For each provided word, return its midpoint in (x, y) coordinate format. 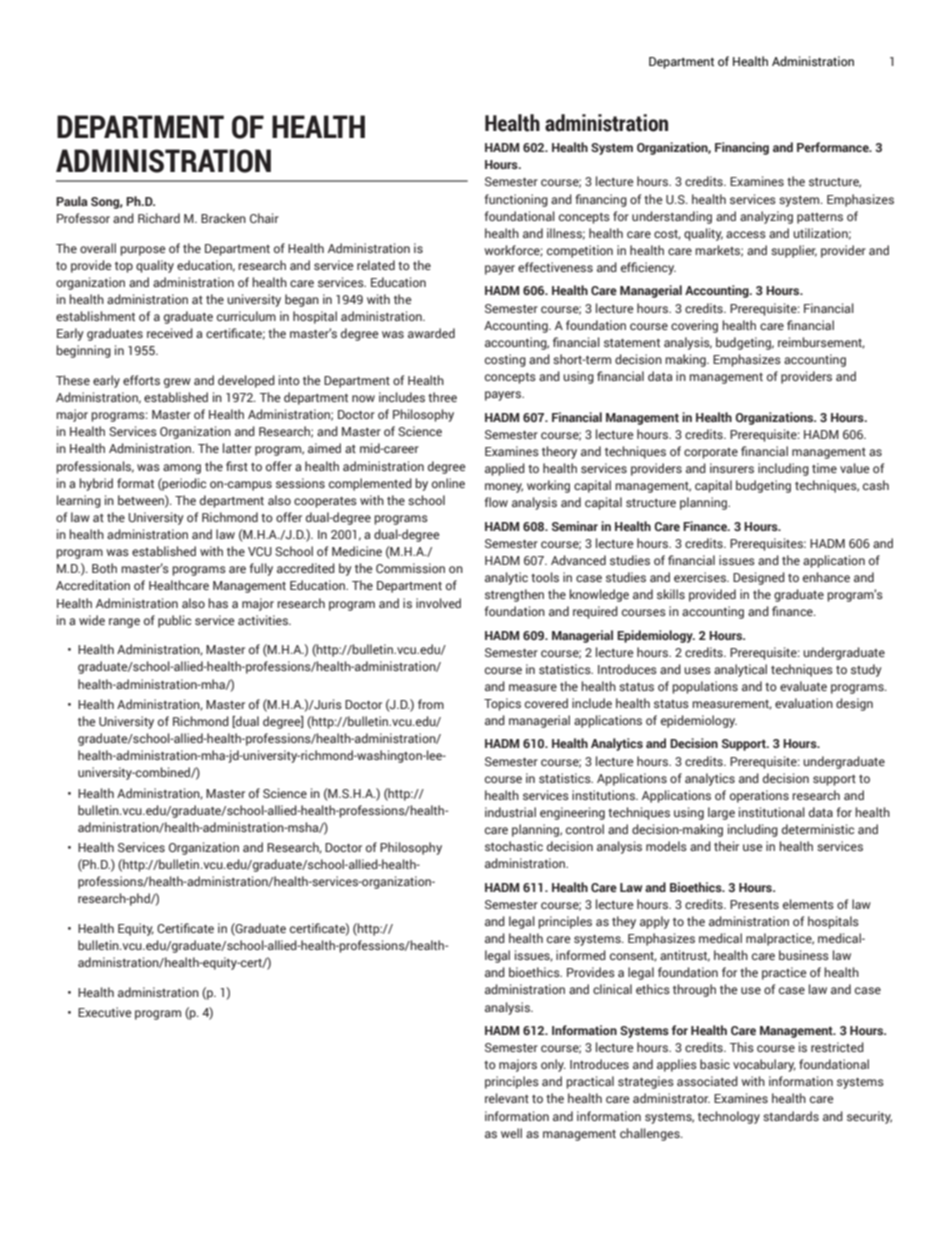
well (511, 1133)
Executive (105, 1012)
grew (177, 383)
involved (438, 603)
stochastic (514, 846)
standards (791, 1116)
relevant (507, 1098)
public (174, 621)
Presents (754, 904)
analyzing (766, 217)
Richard (159, 218)
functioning (516, 200)
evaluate (803, 686)
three (442, 397)
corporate (711, 453)
